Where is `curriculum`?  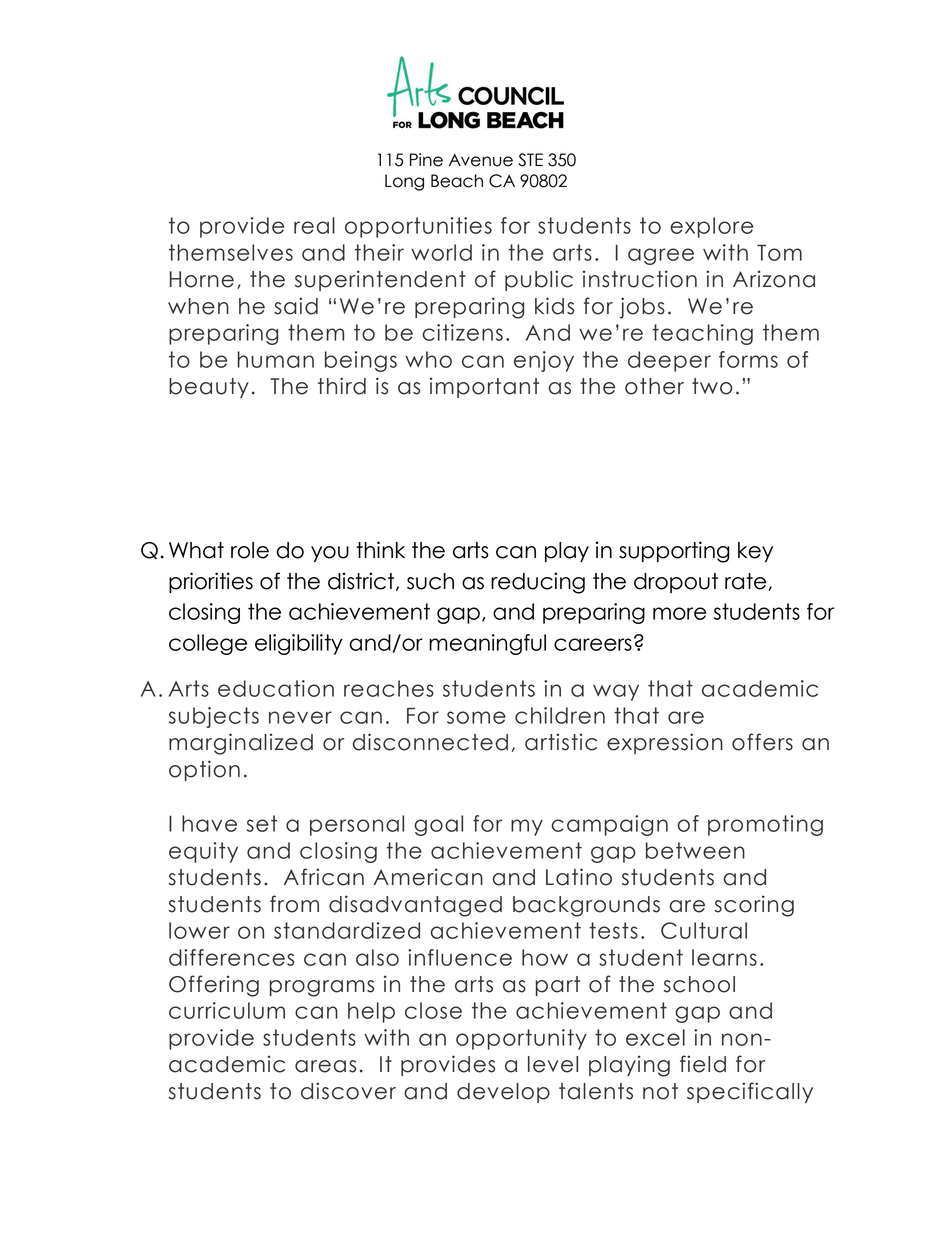
curriculum is located at coordinates (227, 1010).
